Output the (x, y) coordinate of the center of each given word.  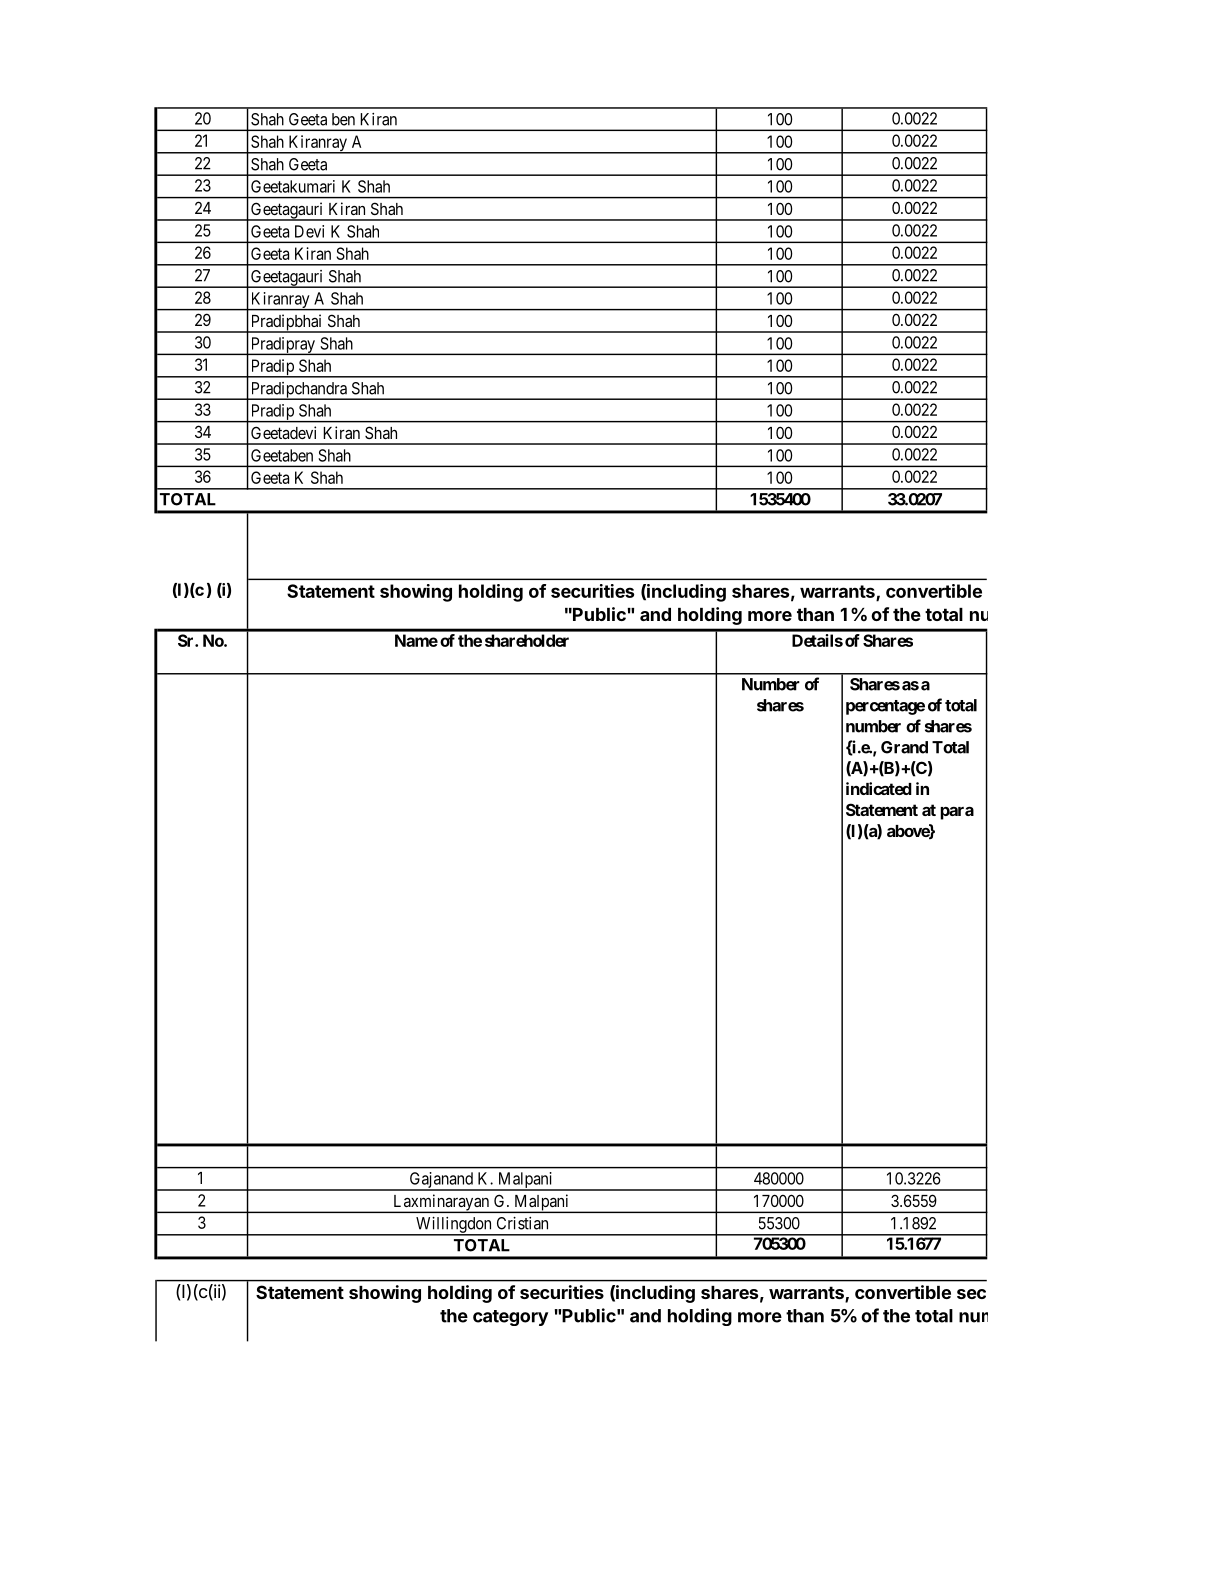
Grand (904, 747)
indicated (879, 788)
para (957, 813)
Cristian (522, 1223)
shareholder (527, 640)
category (510, 1318)
